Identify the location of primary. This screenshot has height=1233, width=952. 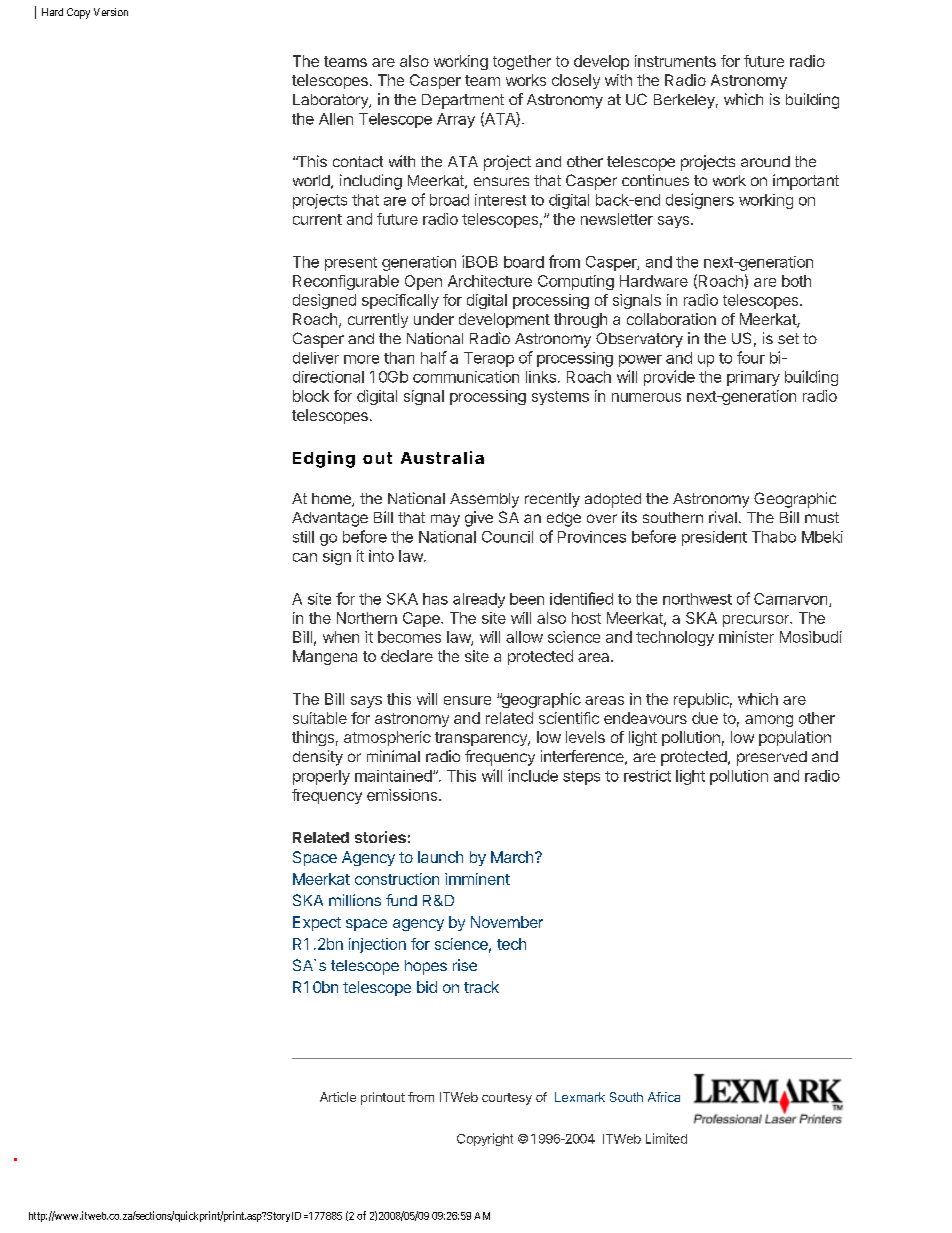
(753, 378).
